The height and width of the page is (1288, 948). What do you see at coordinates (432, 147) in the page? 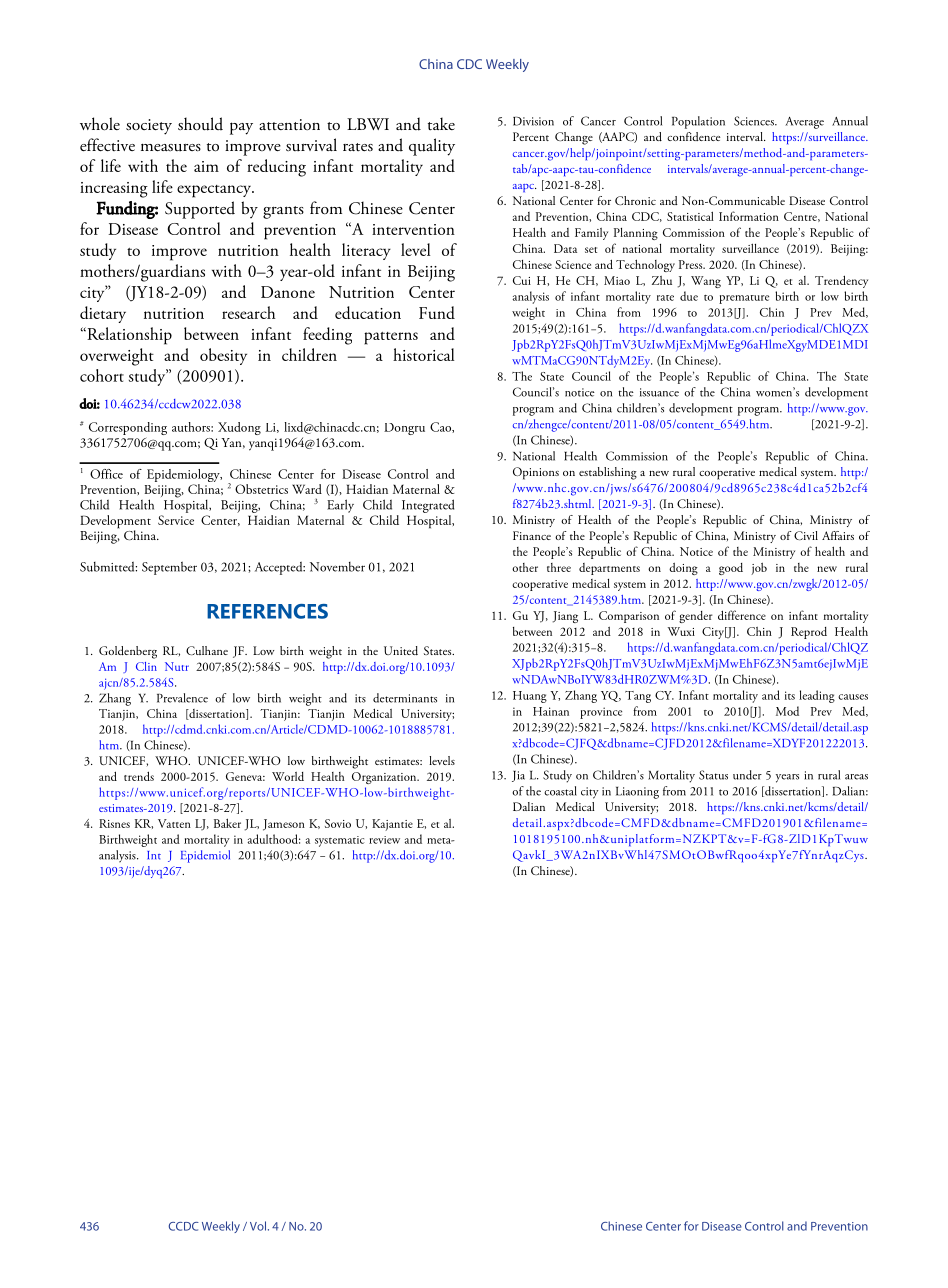
I see `quality` at bounding box center [432, 147].
